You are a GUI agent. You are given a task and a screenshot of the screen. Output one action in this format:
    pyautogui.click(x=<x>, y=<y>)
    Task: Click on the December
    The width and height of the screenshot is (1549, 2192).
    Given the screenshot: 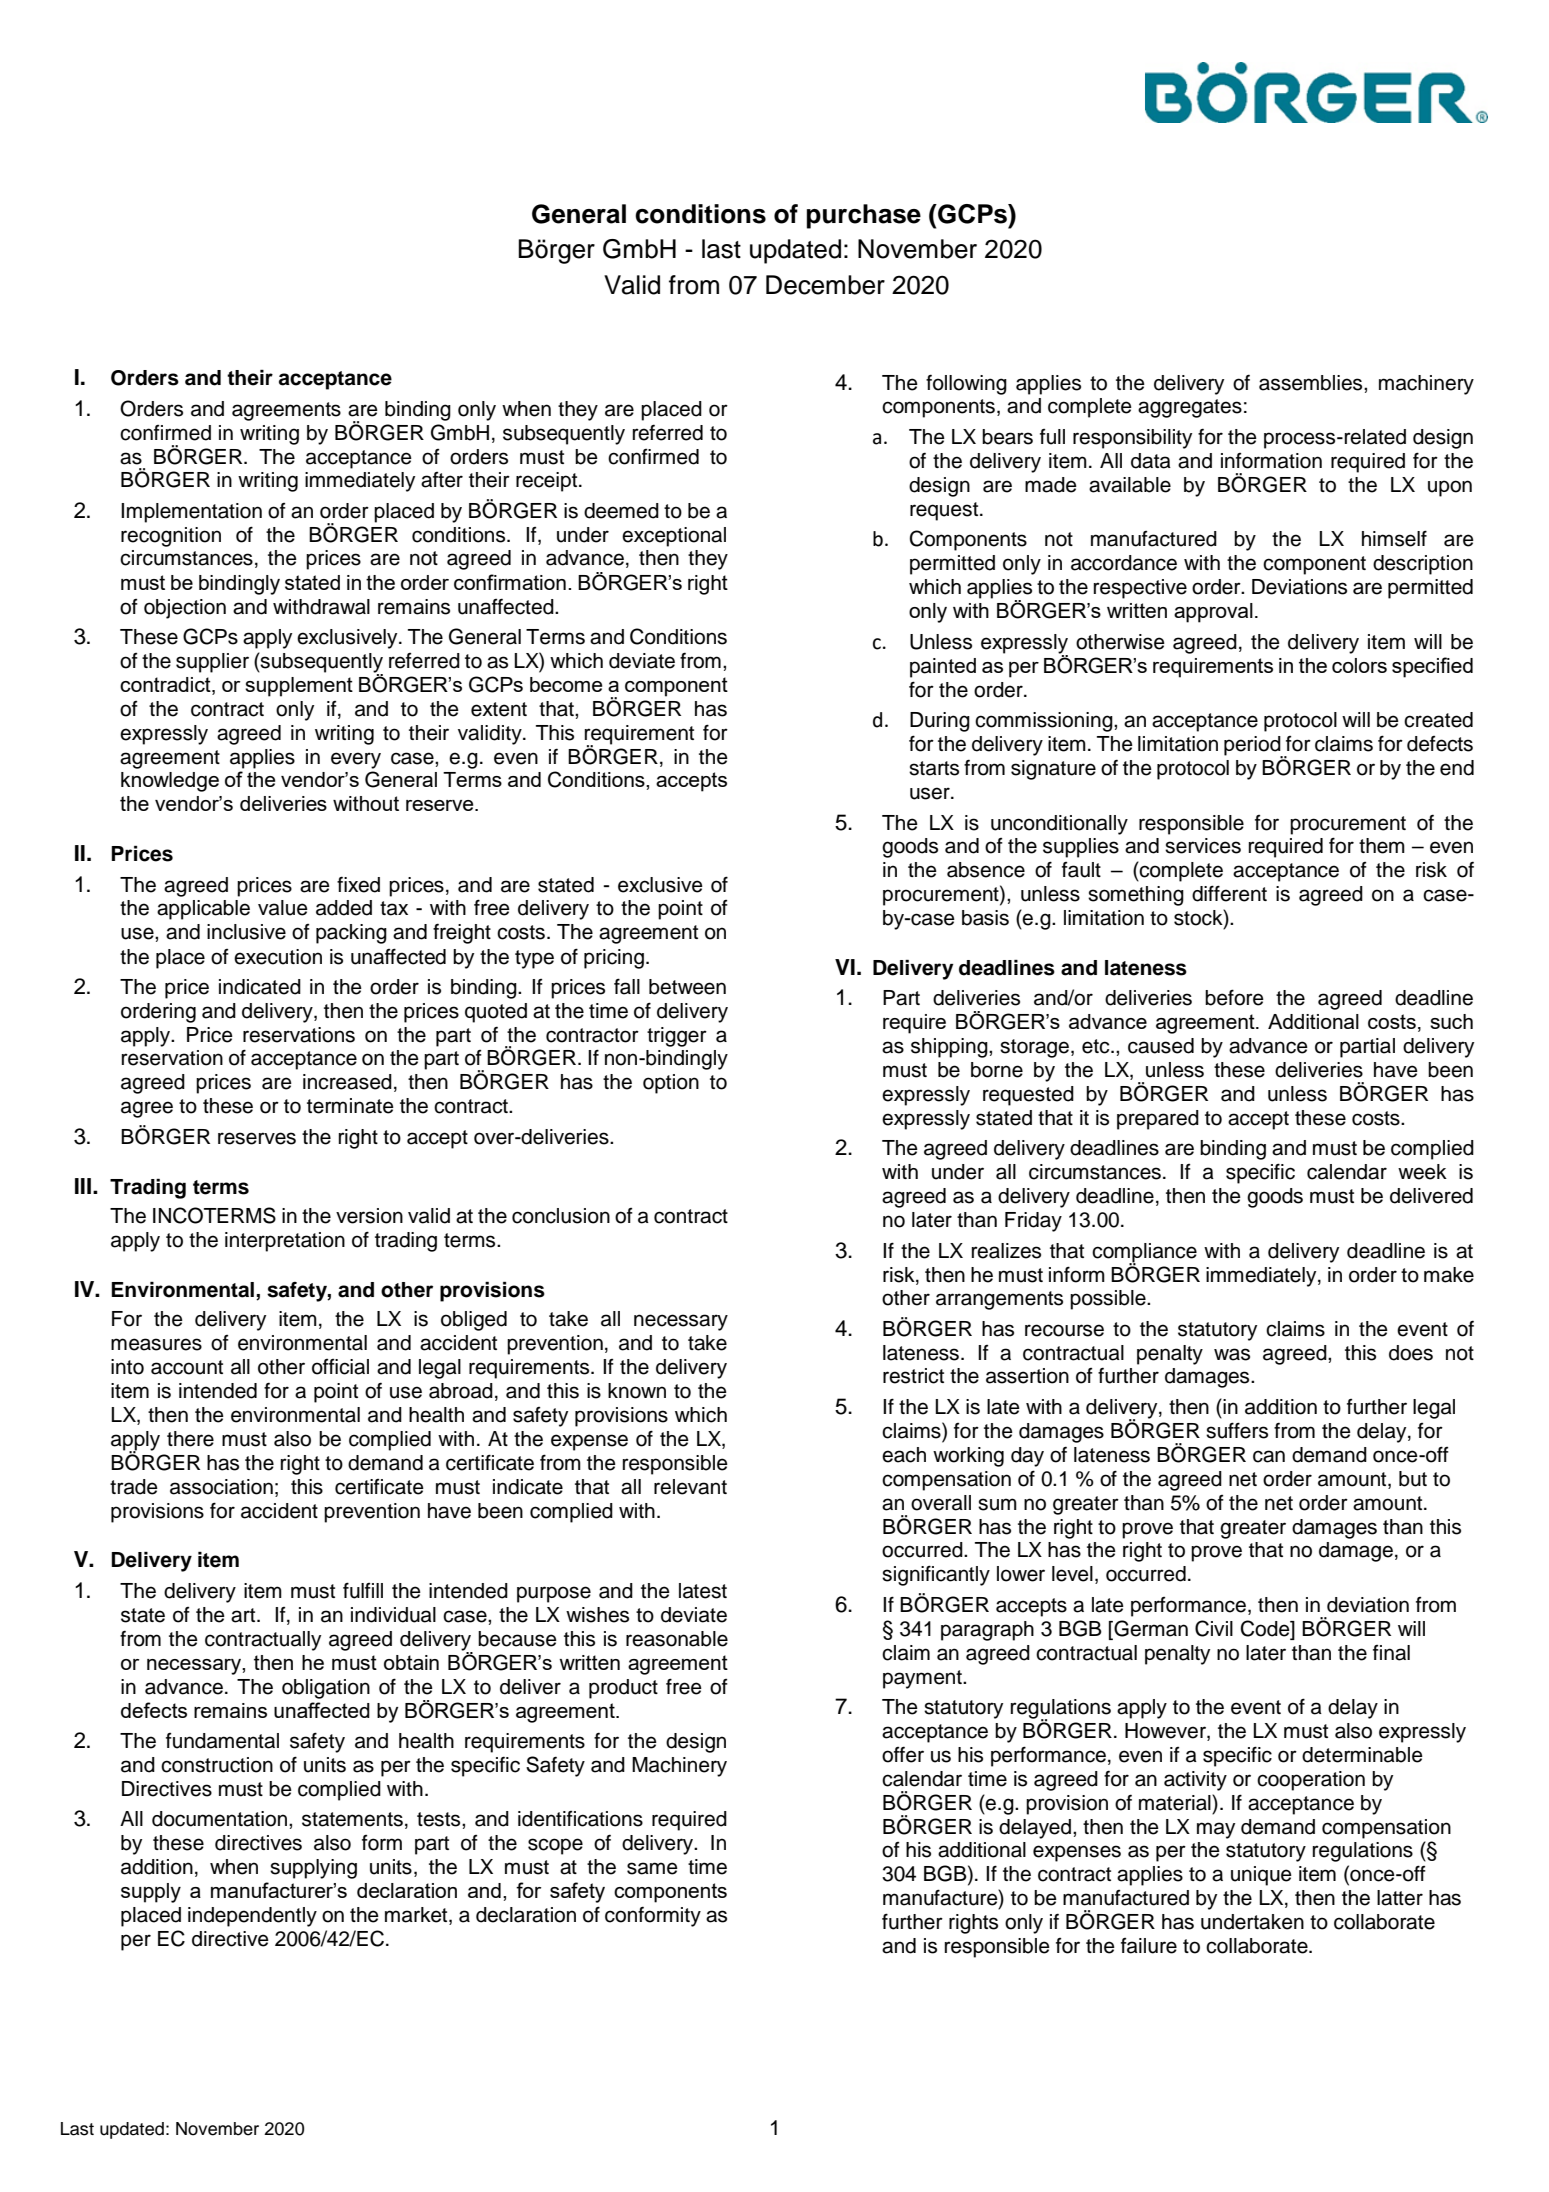 What is the action you would take?
    pyautogui.click(x=825, y=285)
